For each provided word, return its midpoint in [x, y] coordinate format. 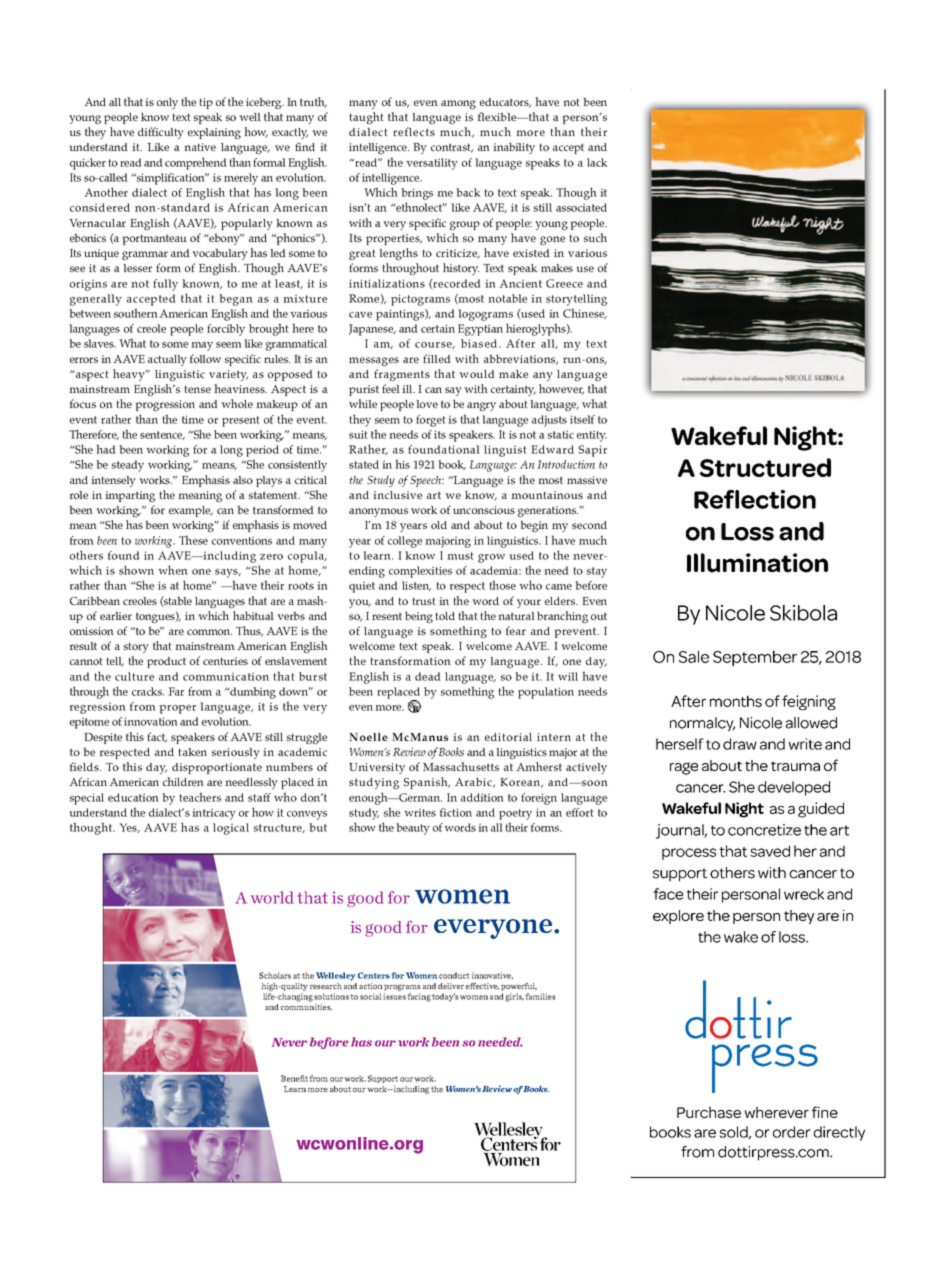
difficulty [161, 133]
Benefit [294, 1078]
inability [514, 148]
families [540, 996]
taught [366, 118]
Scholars [275, 975]
